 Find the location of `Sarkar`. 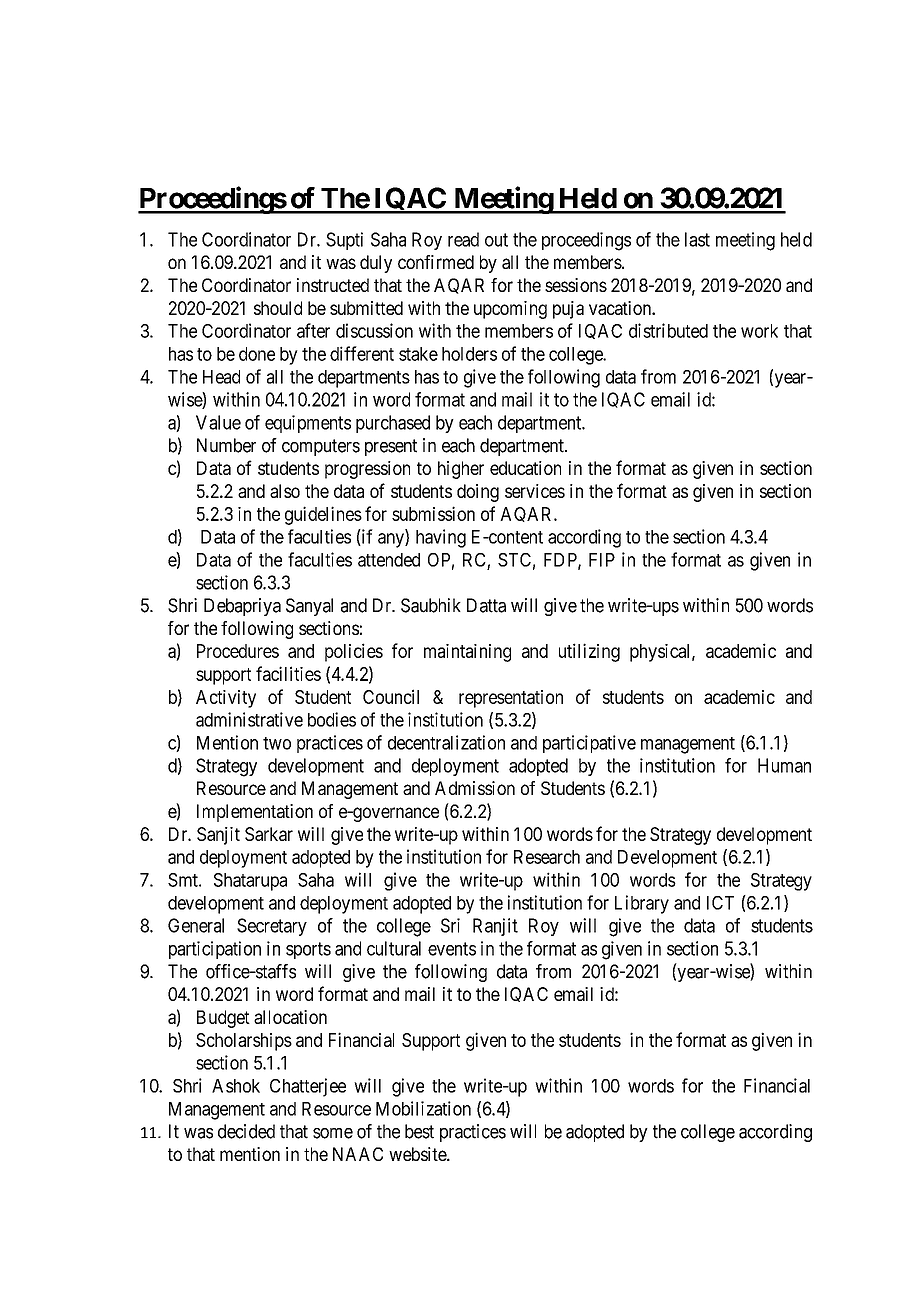

Sarkar is located at coordinates (269, 834).
